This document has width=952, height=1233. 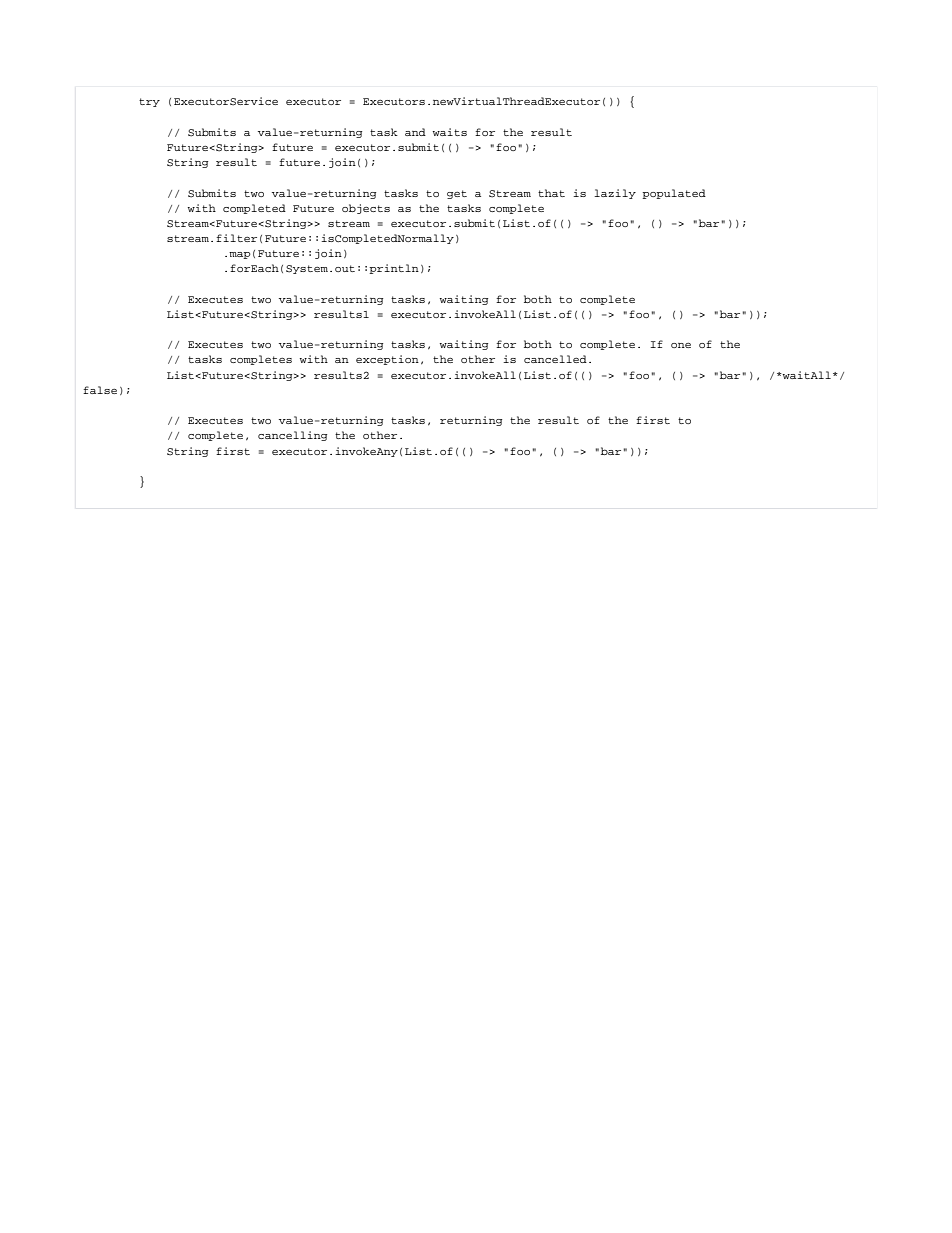 What do you see at coordinates (555, 359) in the document?
I see `cancelled` at bounding box center [555, 359].
